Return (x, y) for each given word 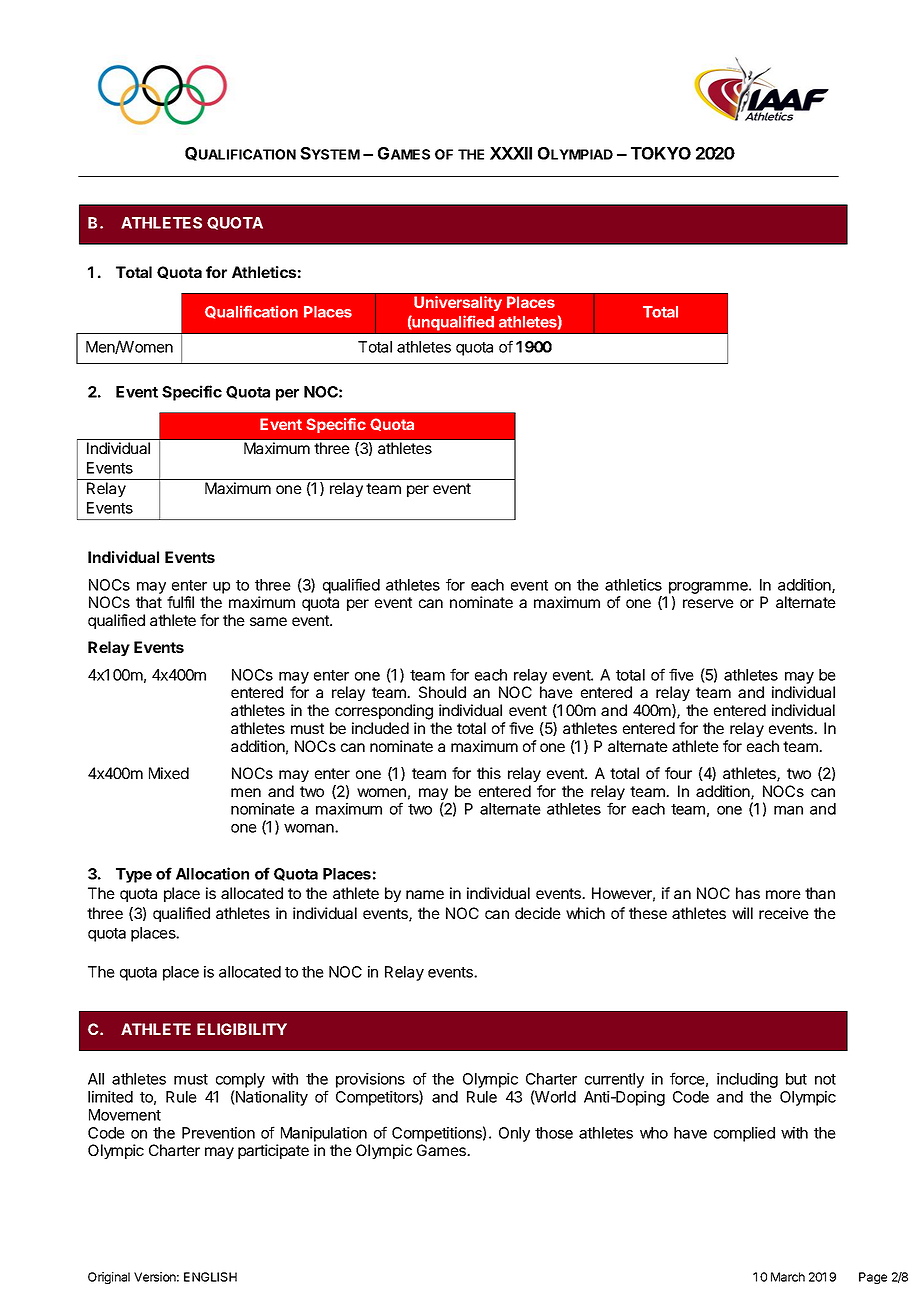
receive (784, 913)
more (783, 894)
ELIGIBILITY (242, 1029)
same (268, 621)
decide (538, 913)
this (489, 773)
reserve (708, 603)
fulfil (180, 602)
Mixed (169, 773)
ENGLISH (210, 1277)
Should (442, 692)
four (678, 773)
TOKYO (661, 153)
